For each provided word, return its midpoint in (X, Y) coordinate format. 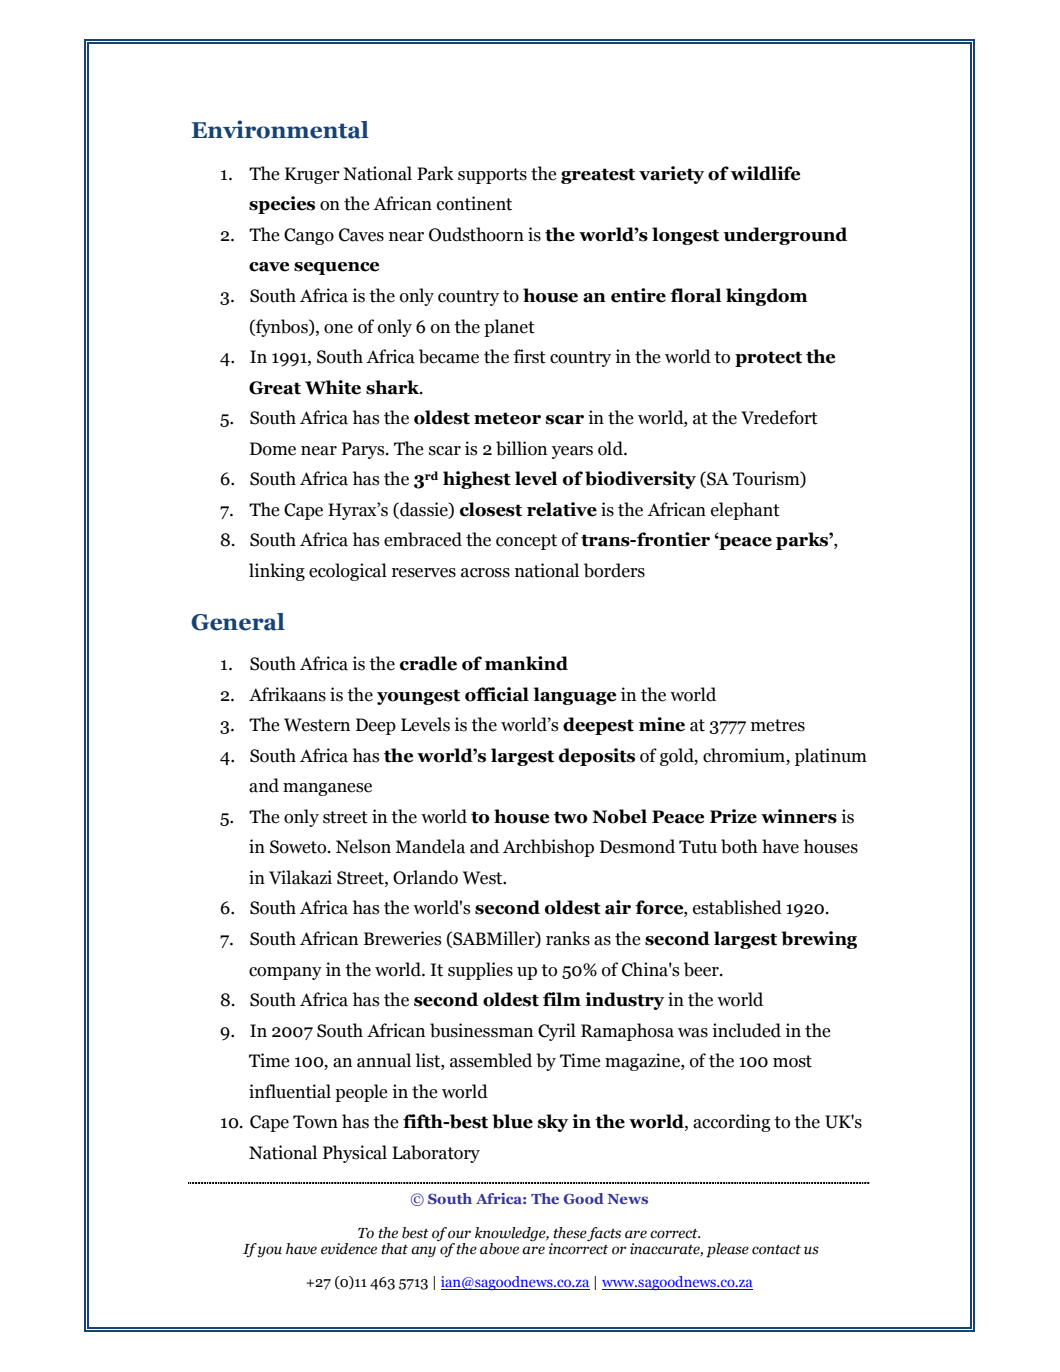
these (570, 1233)
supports (492, 176)
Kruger (312, 175)
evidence (349, 1249)
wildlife (765, 173)
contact (776, 1250)
